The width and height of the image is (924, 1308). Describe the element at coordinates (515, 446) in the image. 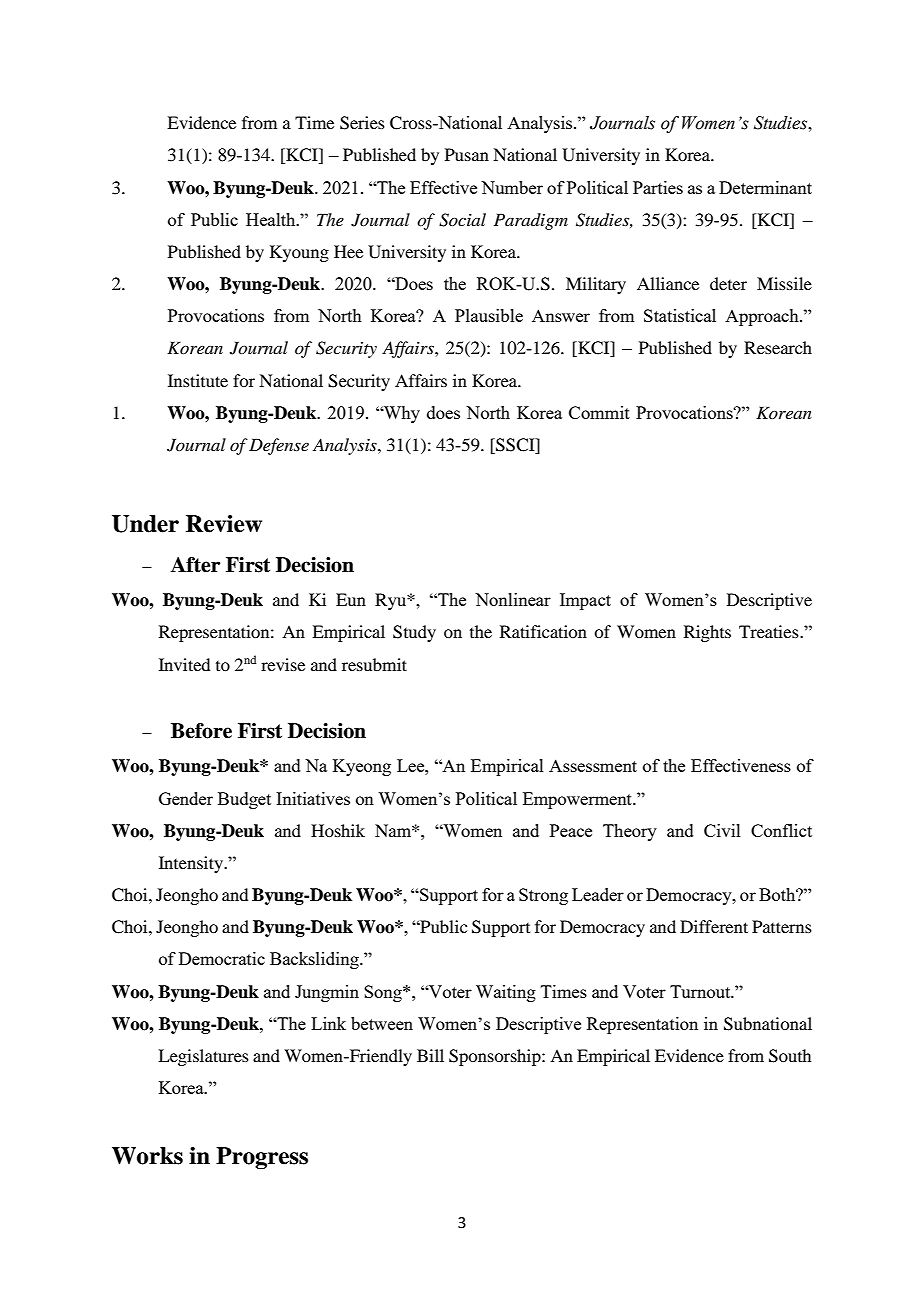

I see `SSCI` at that location.
